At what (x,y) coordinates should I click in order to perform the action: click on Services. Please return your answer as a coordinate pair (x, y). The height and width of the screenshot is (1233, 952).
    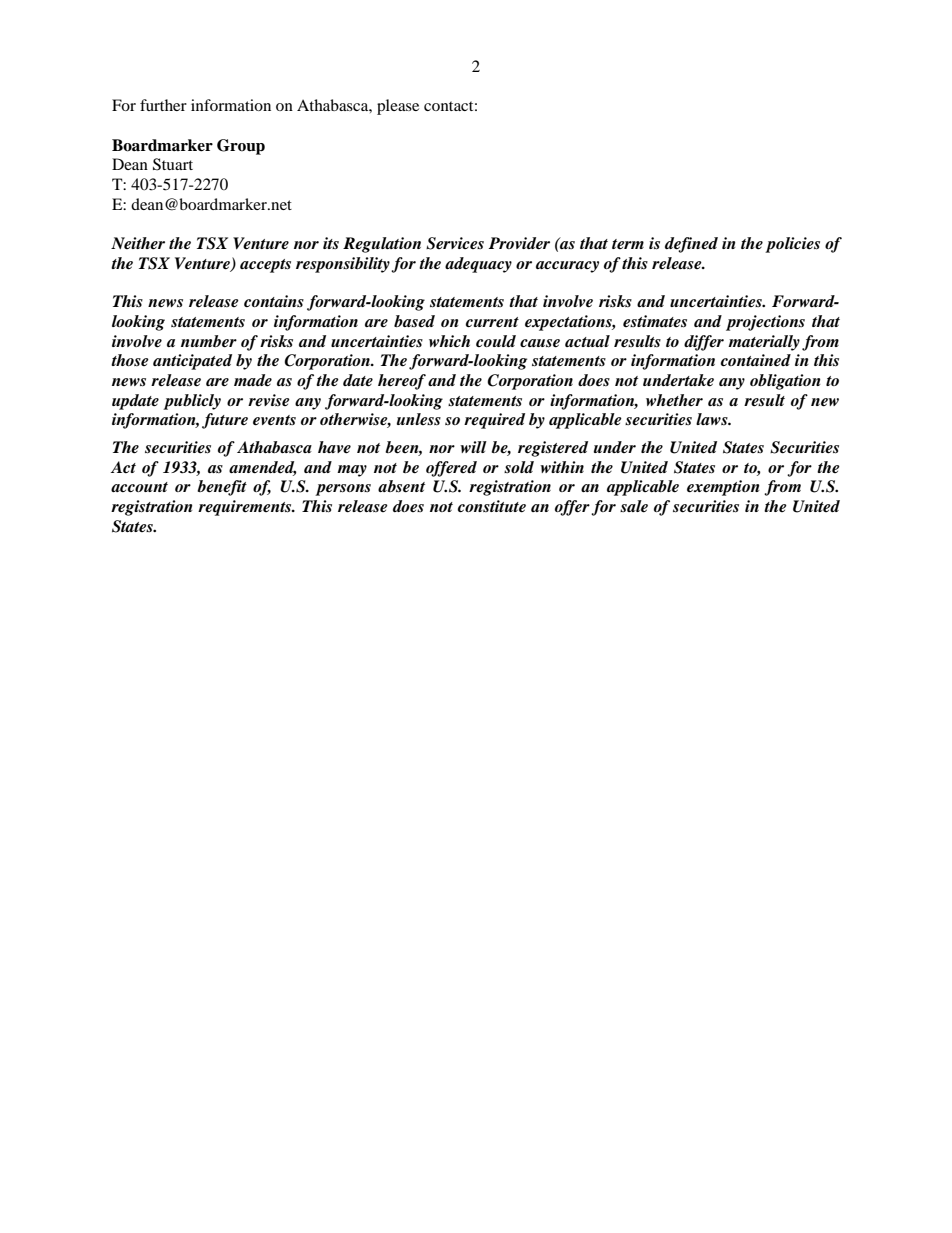
    Looking at the image, I should click on (455, 243).
